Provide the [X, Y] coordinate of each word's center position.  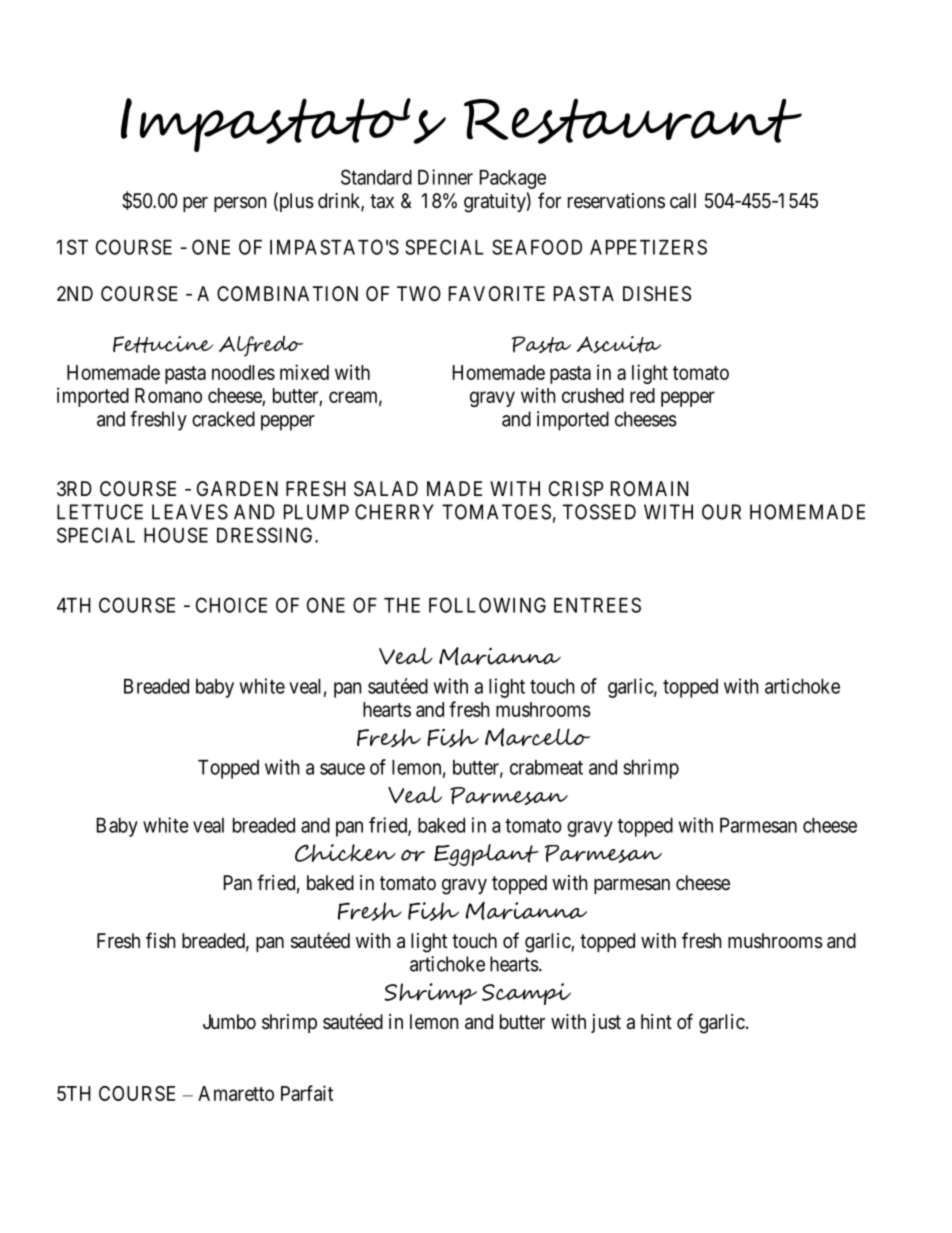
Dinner [445, 177]
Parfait [307, 1093]
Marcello [537, 737]
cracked [223, 419]
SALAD [386, 489]
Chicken [345, 853]
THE [402, 605]
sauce [342, 769]
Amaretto [236, 1093]
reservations [616, 201]
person [240, 204]
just [606, 1023]
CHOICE [231, 605]
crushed [593, 395]
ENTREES [597, 605]
